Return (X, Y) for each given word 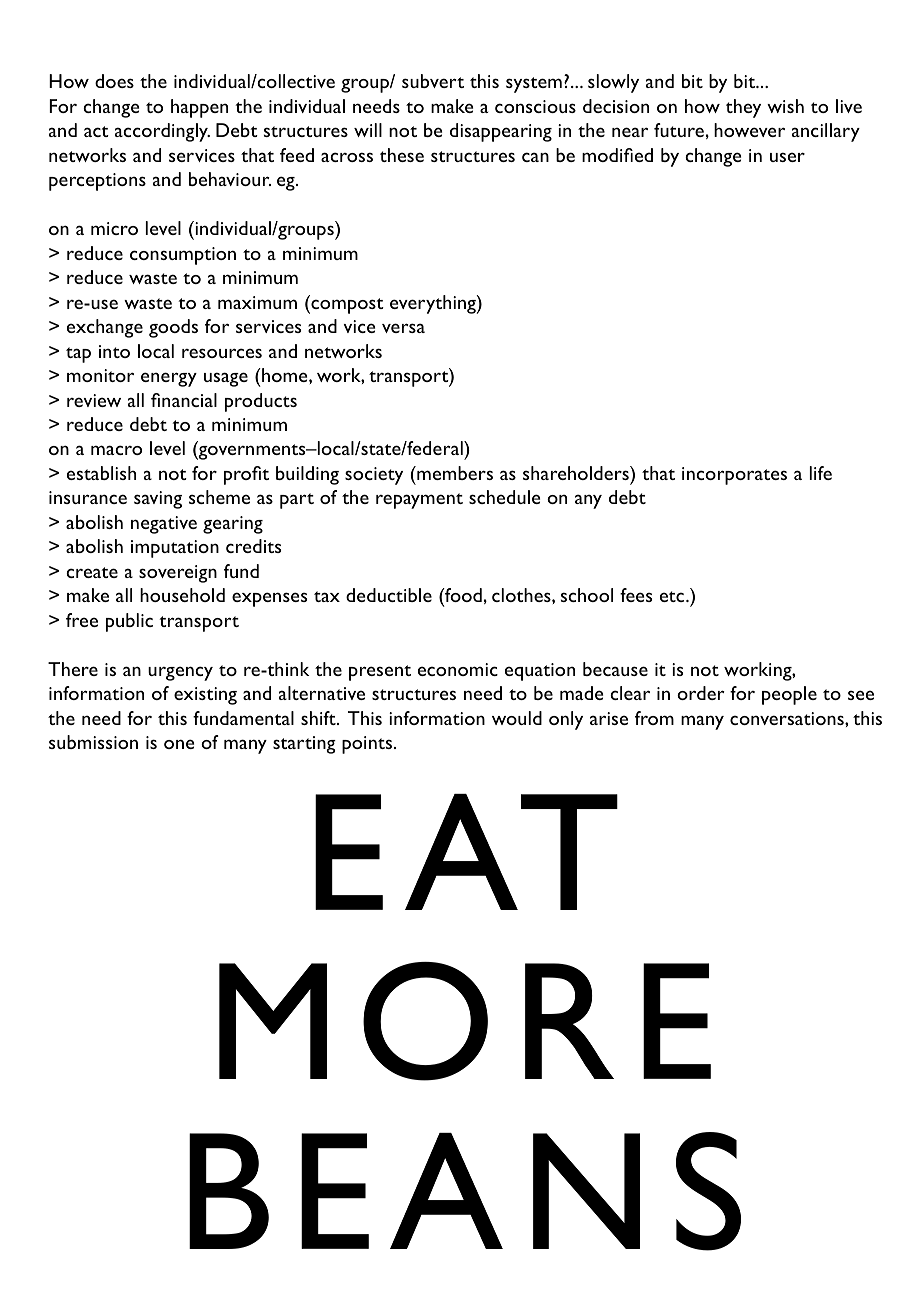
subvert (433, 81)
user (787, 157)
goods (173, 328)
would (517, 718)
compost (346, 305)
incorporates (734, 476)
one (179, 744)
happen (199, 108)
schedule (504, 497)
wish (785, 106)
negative (164, 525)
